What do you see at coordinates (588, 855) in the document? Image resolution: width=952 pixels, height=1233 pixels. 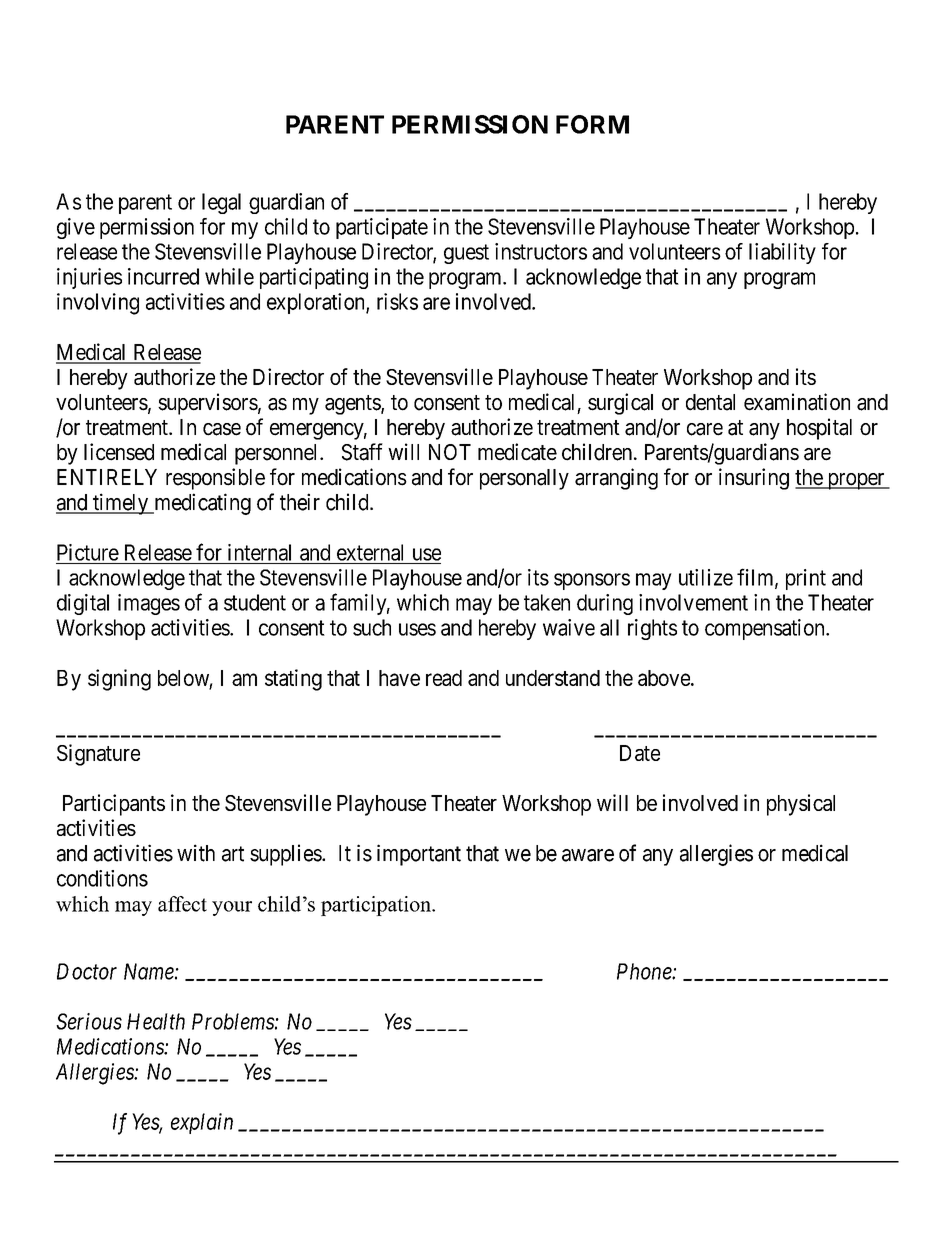 I see `aware` at bounding box center [588, 855].
